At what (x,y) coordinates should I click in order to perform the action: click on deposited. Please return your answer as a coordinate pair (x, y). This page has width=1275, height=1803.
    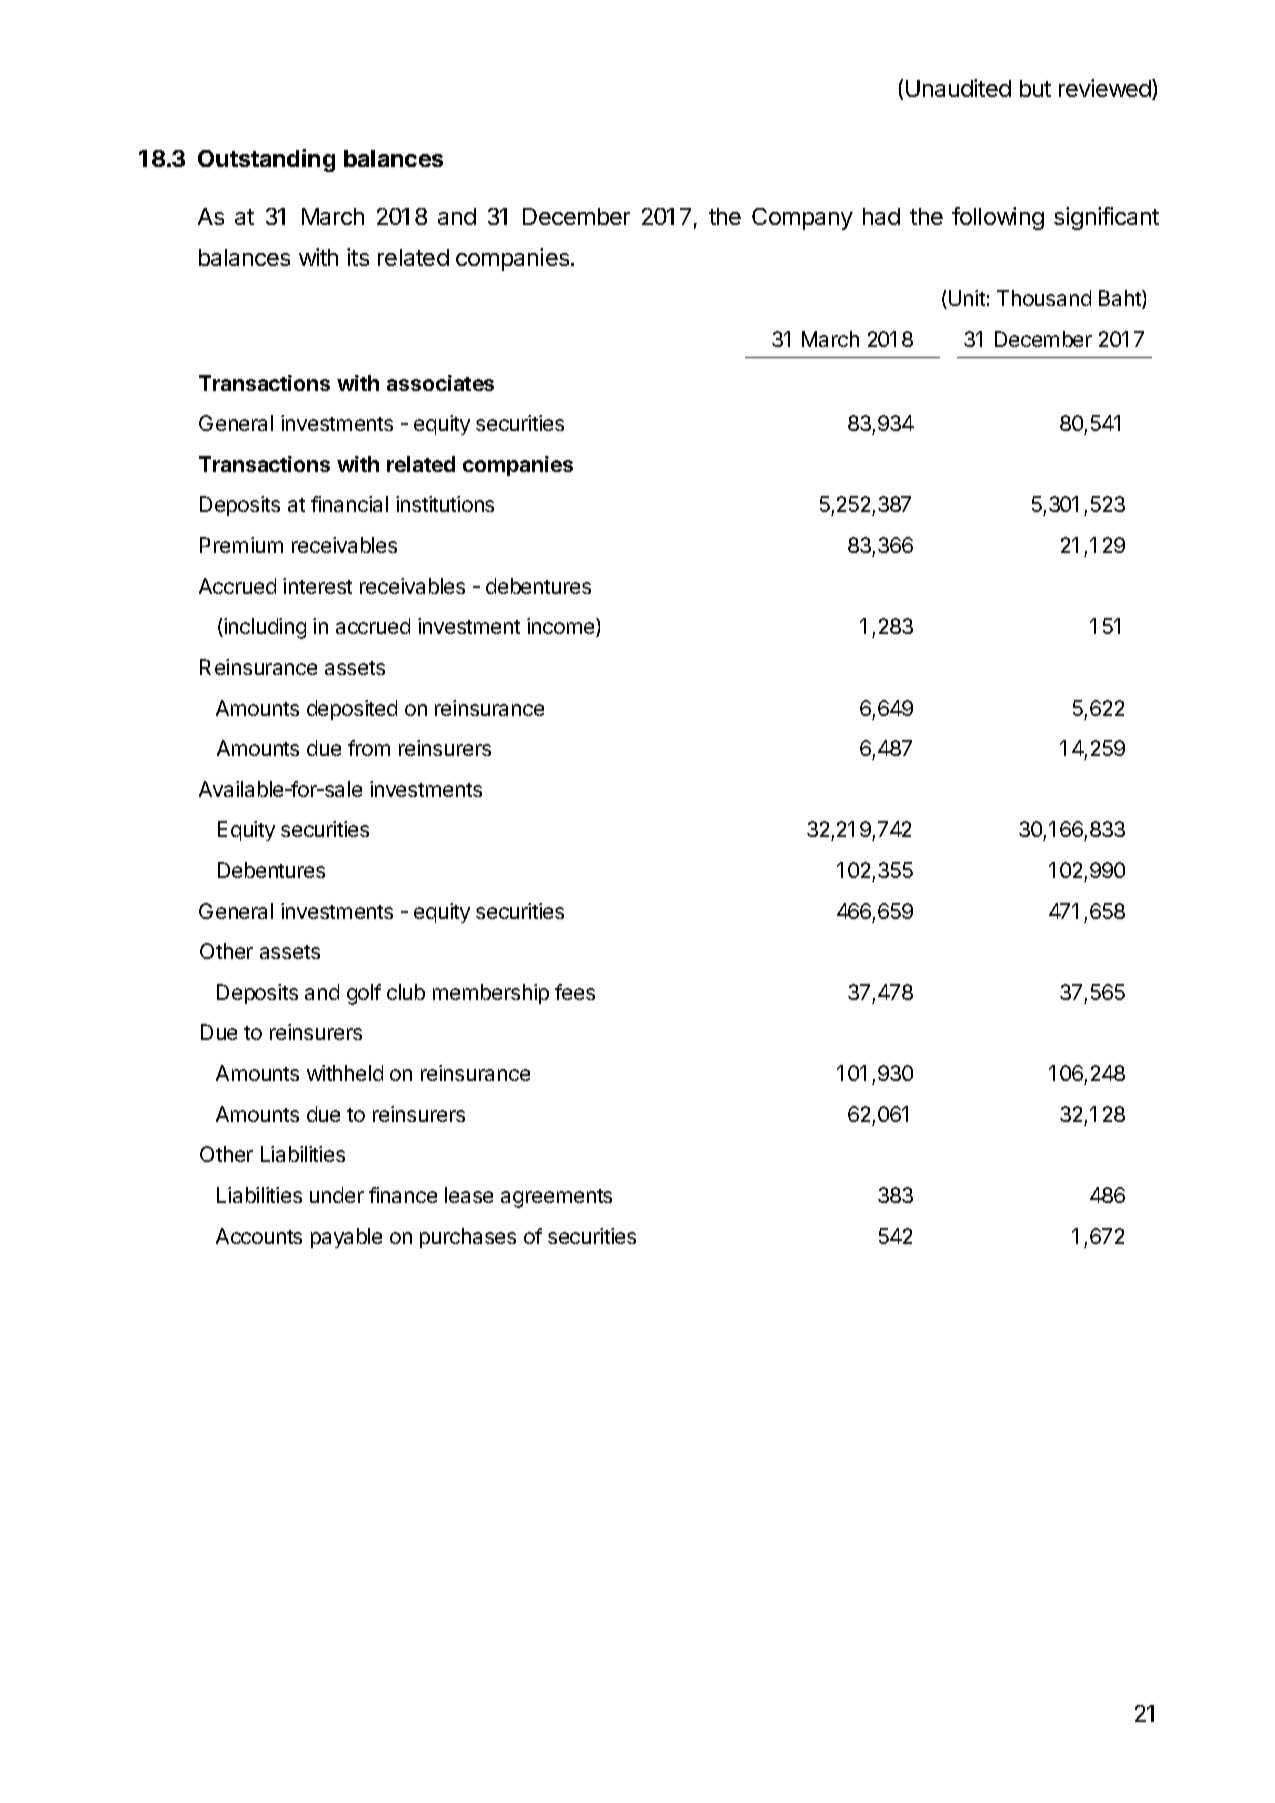
    Looking at the image, I should click on (352, 710).
